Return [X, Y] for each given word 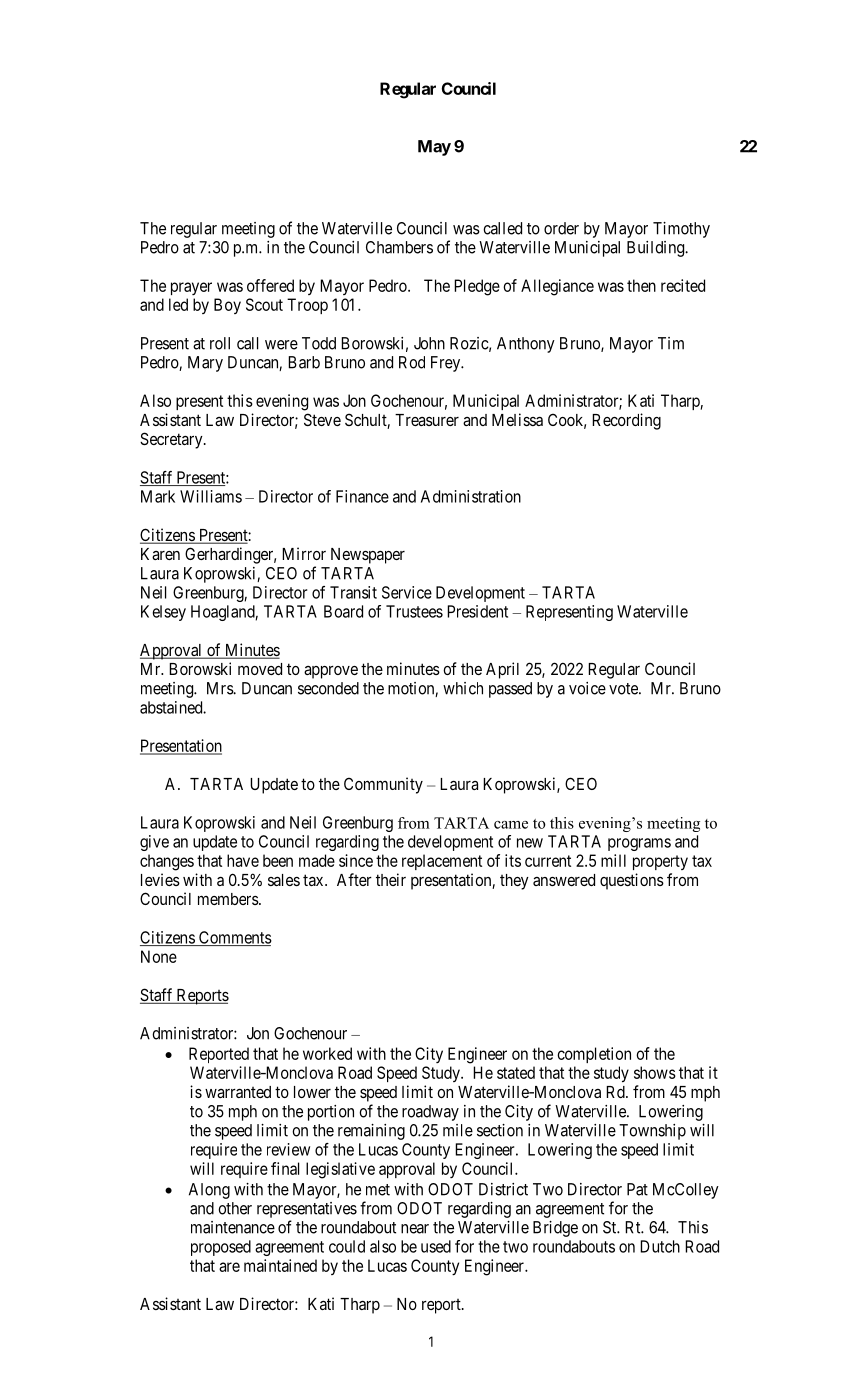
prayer [191, 288]
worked [327, 1053]
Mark [158, 496]
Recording [626, 421]
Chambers [399, 247]
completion [594, 1055]
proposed [221, 1248]
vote [624, 689]
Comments [234, 938]
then [641, 285]
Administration [471, 496]
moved [260, 669]
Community [383, 785]
